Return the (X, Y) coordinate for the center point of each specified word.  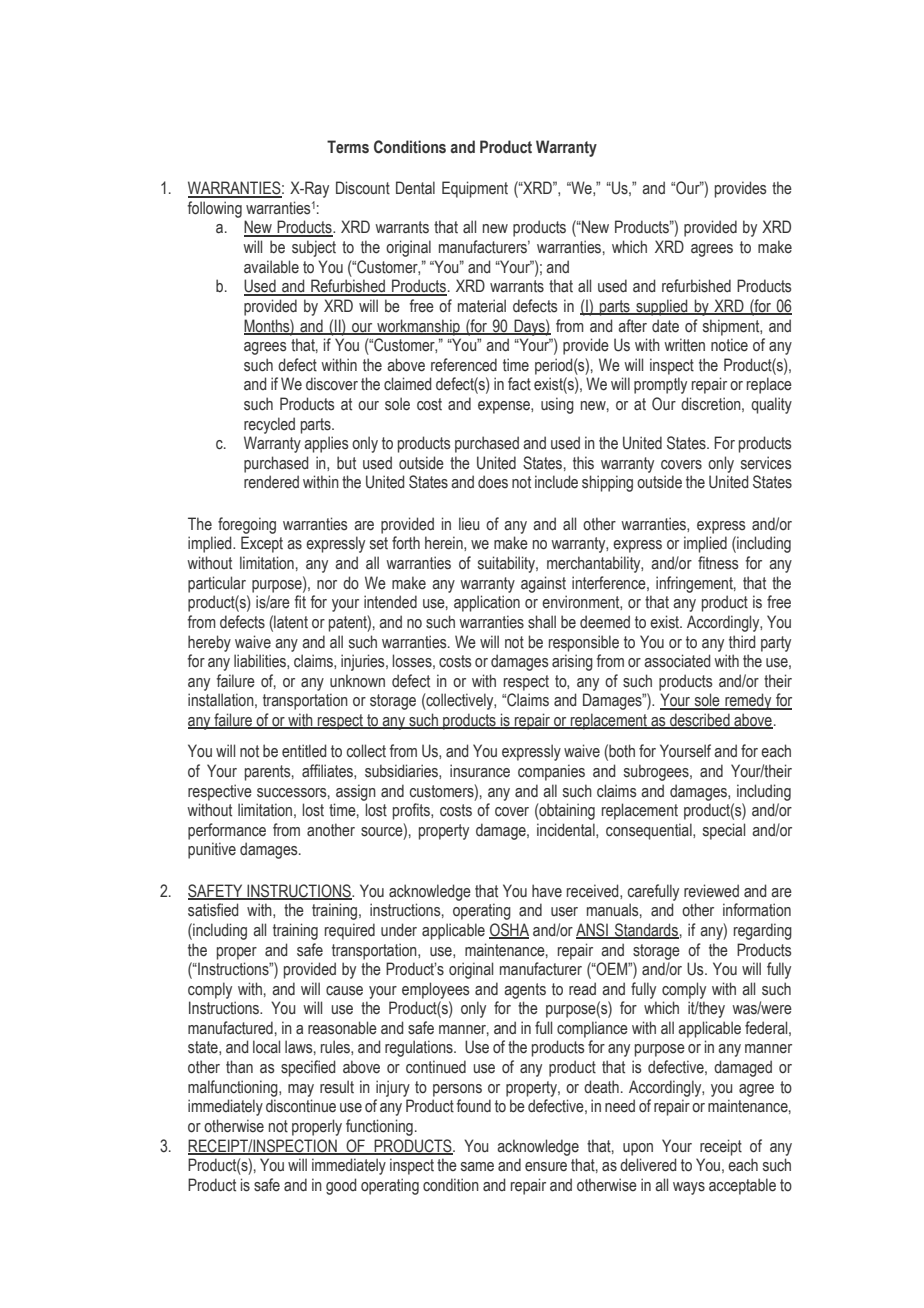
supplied (662, 307)
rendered (271, 482)
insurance (480, 771)
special (724, 831)
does (493, 482)
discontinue (301, 1106)
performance (227, 831)
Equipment (475, 189)
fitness (718, 563)
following (215, 209)
